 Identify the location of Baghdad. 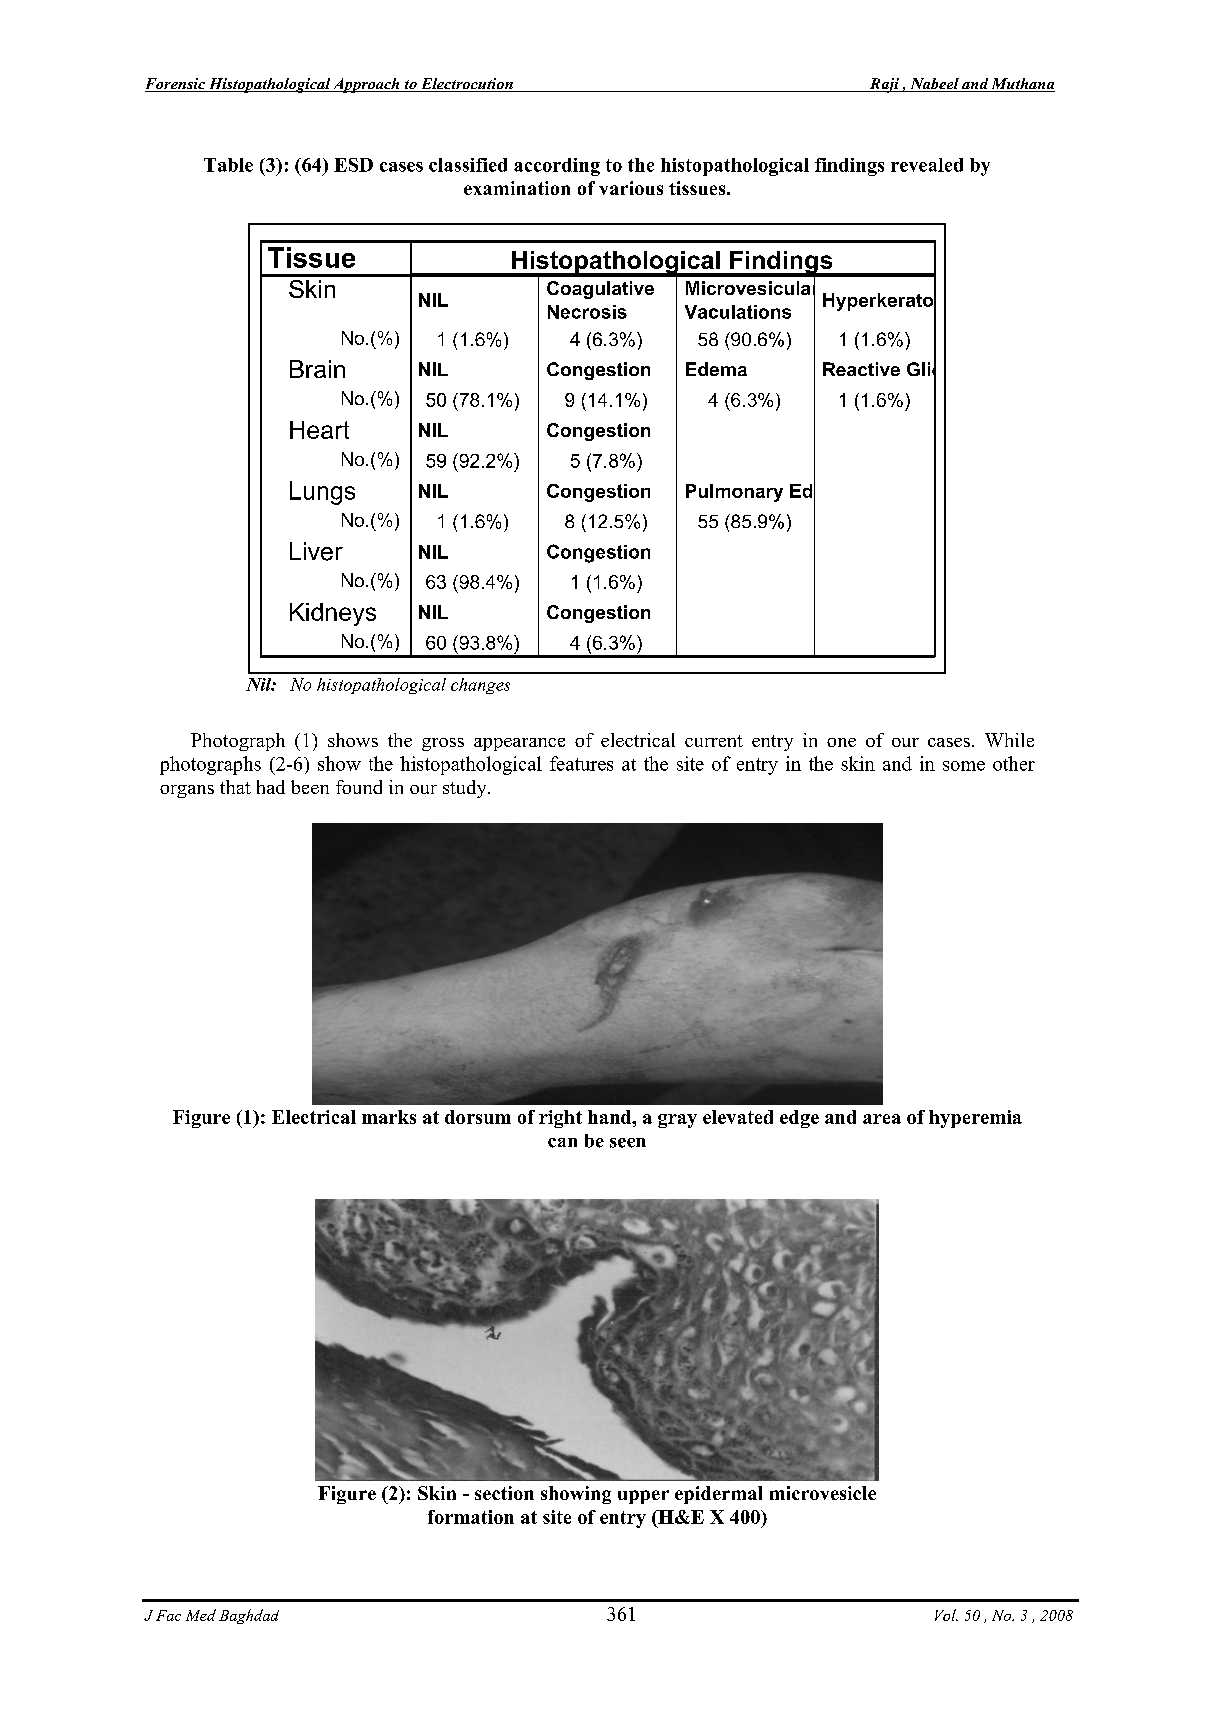
(249, 1616).
